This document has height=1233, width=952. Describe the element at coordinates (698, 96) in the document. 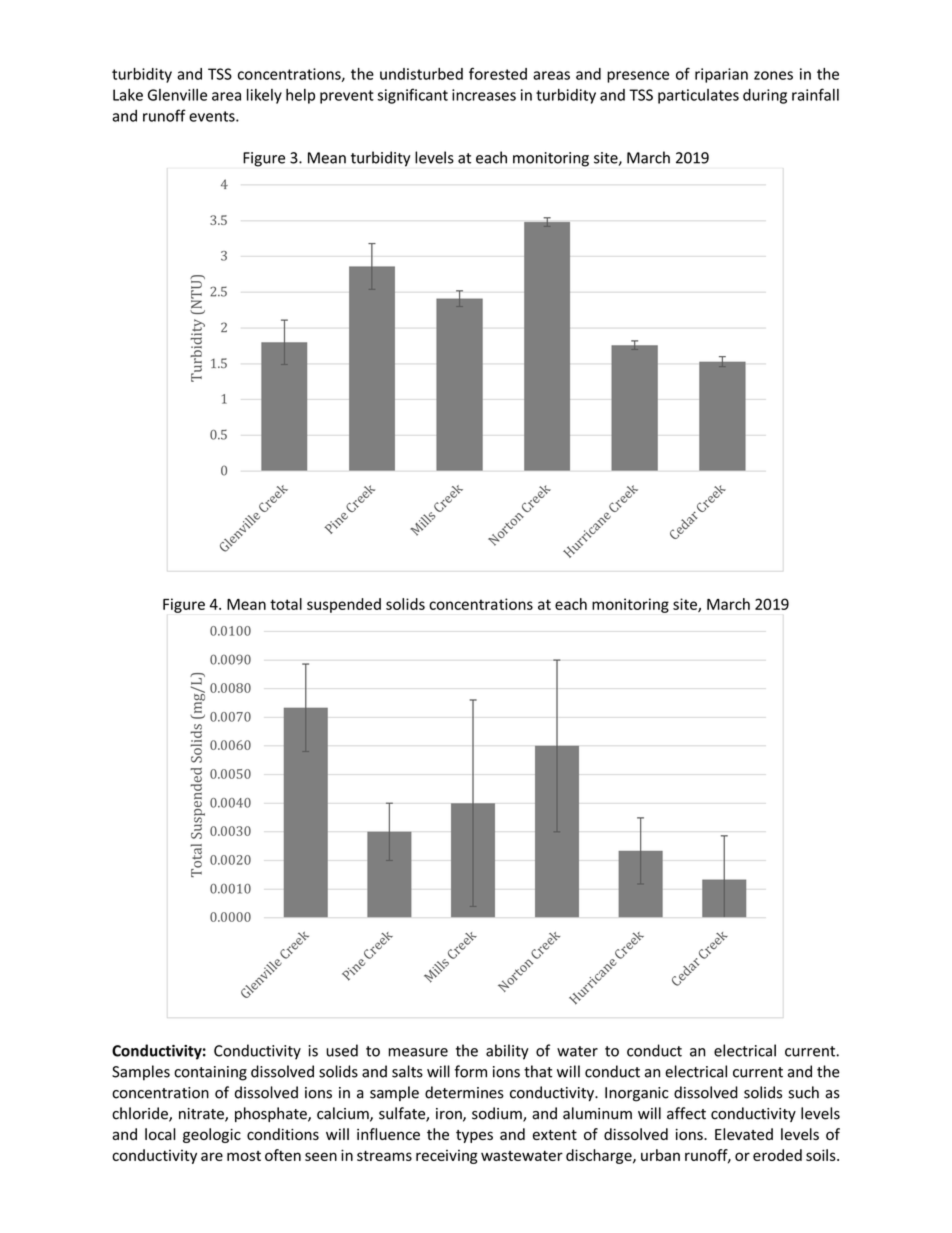

I see `particulates` at that location.
